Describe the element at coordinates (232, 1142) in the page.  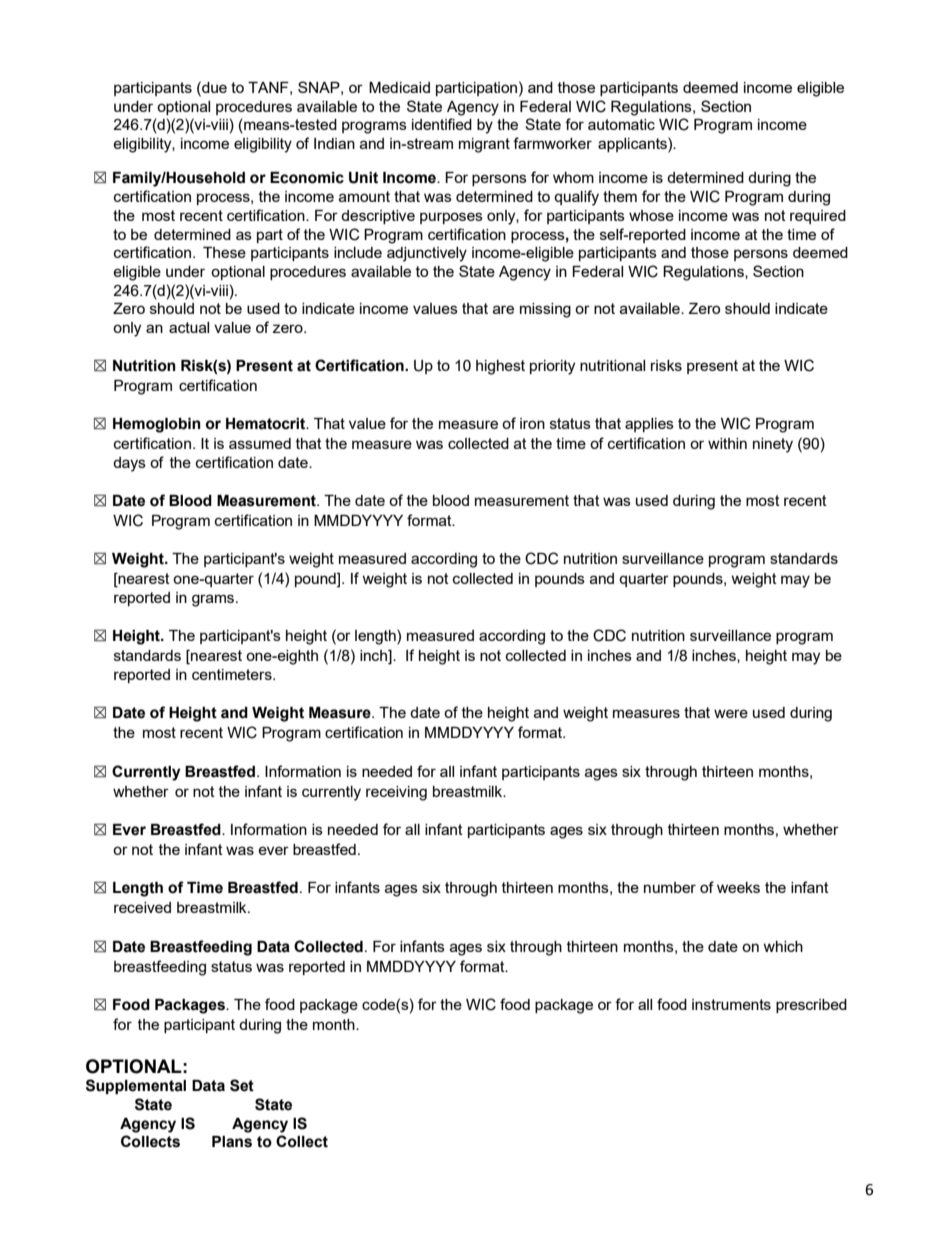
I see `Plans` at that location.
